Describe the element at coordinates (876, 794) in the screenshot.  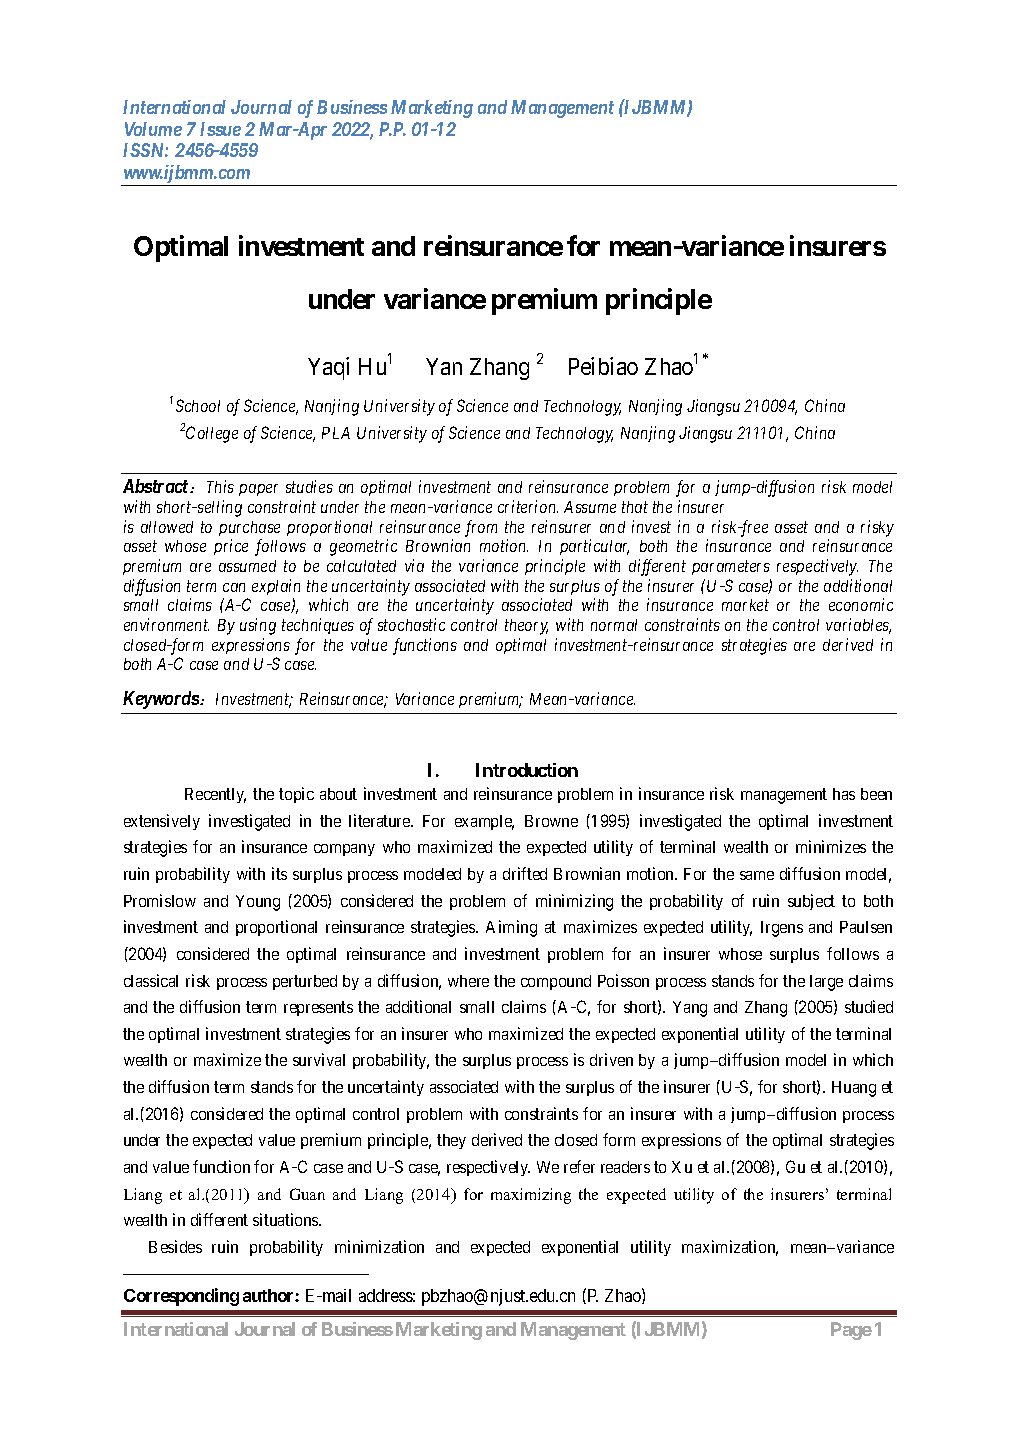
I see `been` at that location.
